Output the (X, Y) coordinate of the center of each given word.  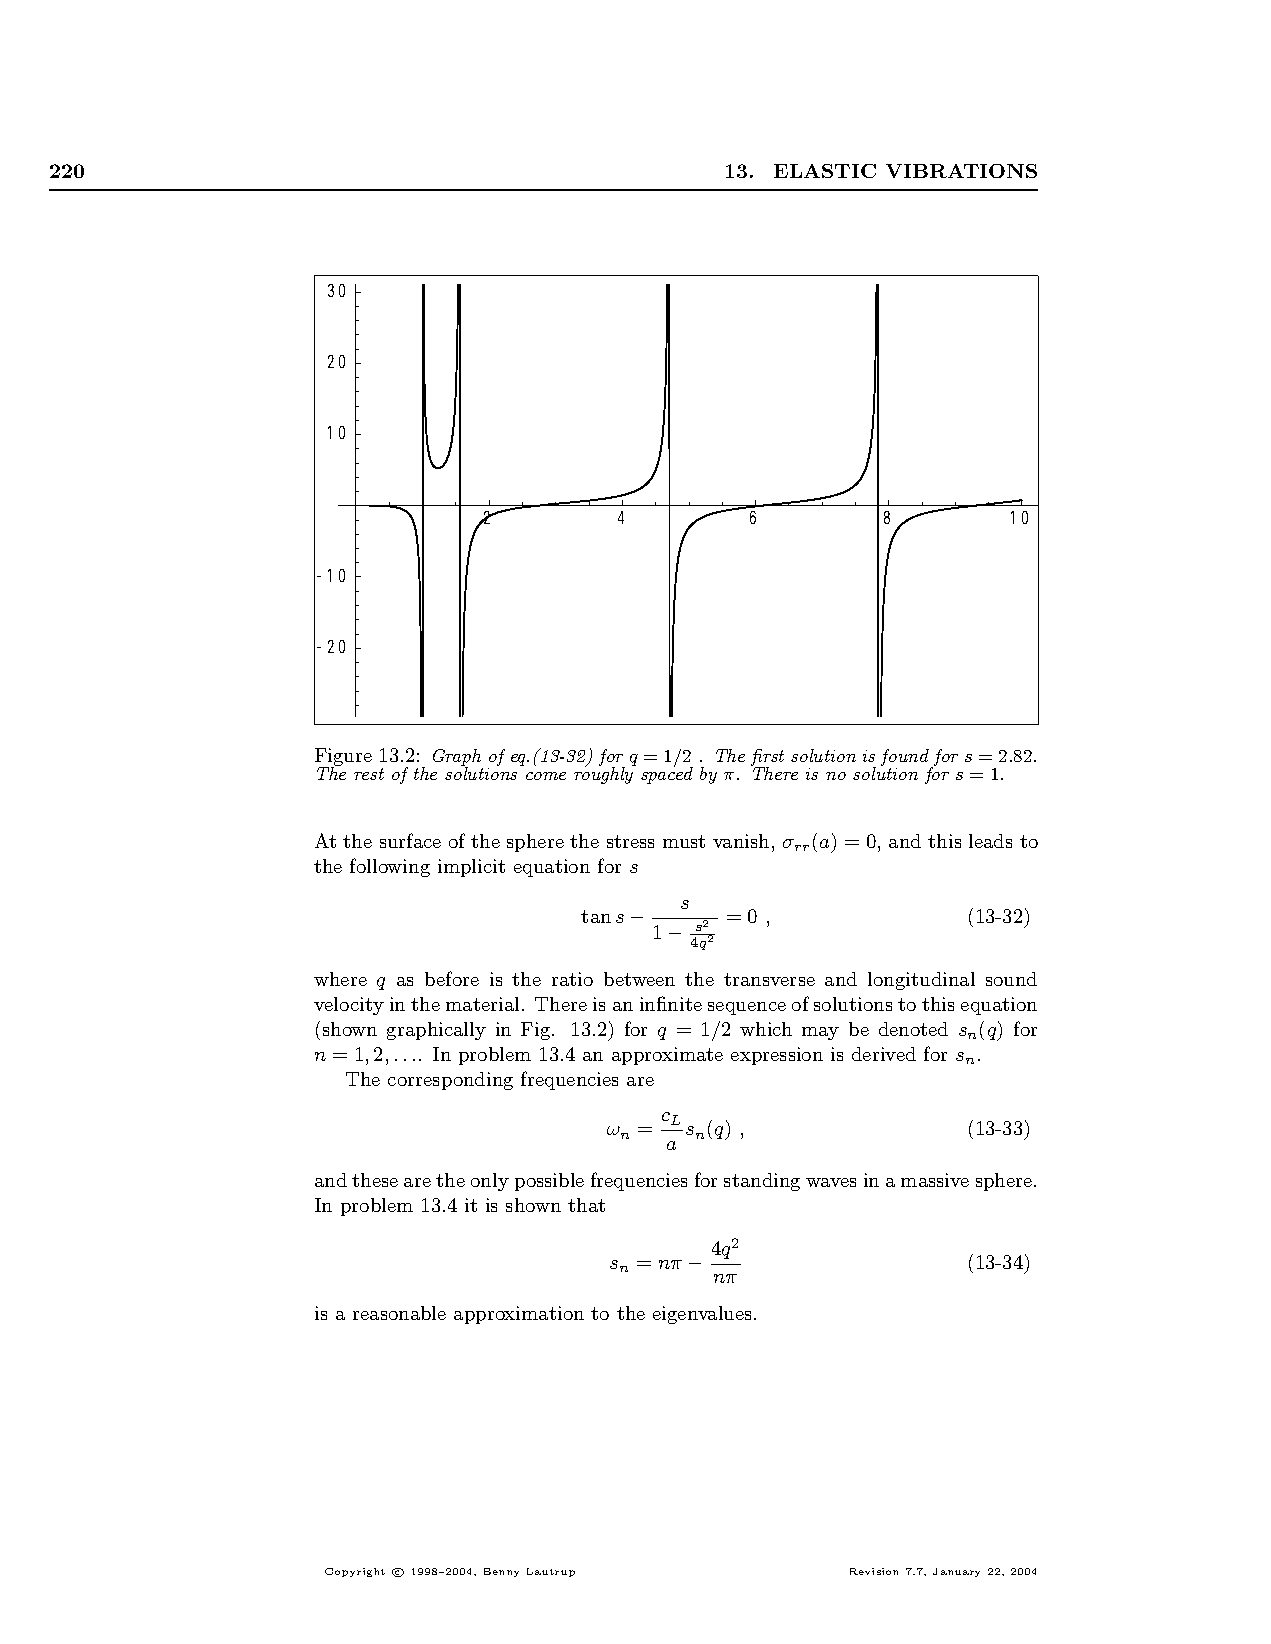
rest (369, 774)
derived (884, 1054)
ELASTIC (825, 171)
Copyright (355, 1572)
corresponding (450, 1081)
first (767, 758)
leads (990, 841)
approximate (667, 1056)
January (956, 1572)
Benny (501, 1572)
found (905, 757)
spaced (667, 774)
